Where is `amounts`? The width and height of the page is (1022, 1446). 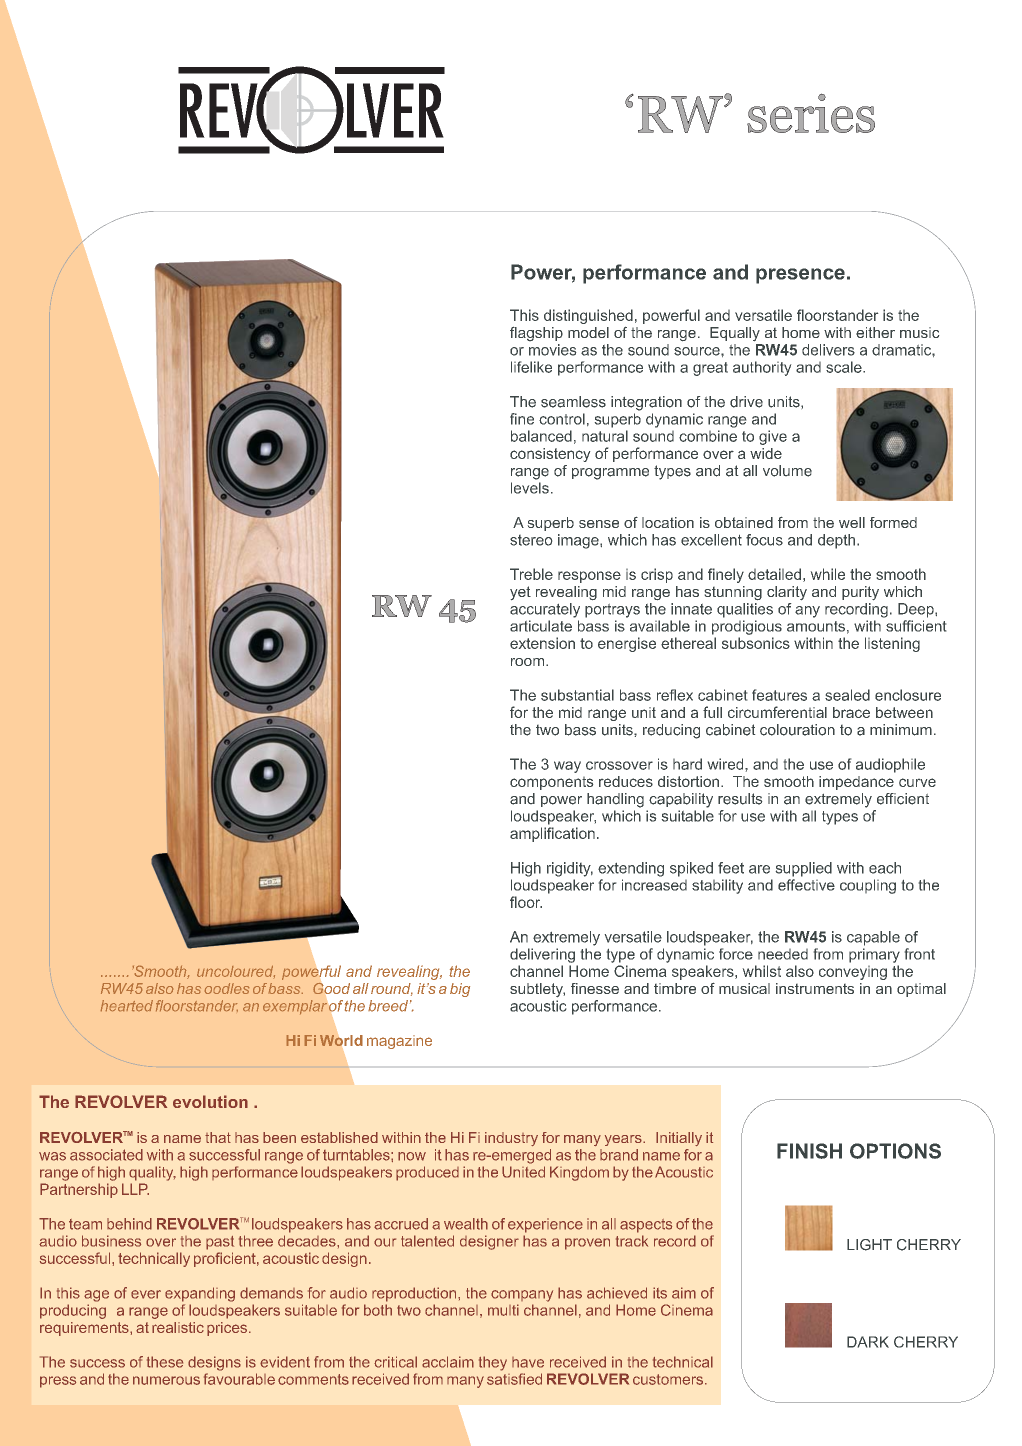 amounts is located at coordinates (816, 626).
